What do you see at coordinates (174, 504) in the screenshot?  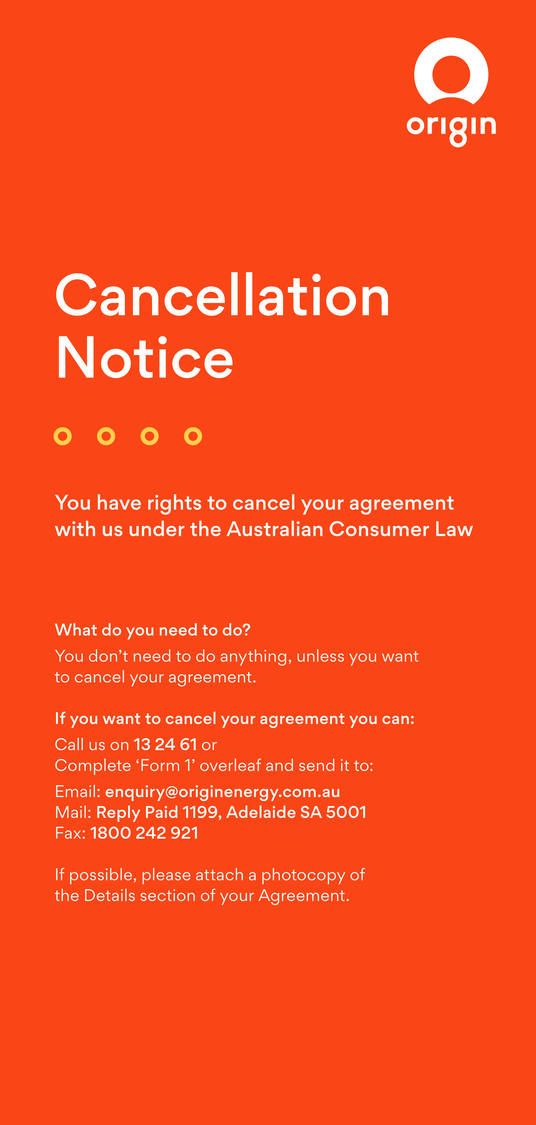 I see `rights` at bounding box center [174, 504].
